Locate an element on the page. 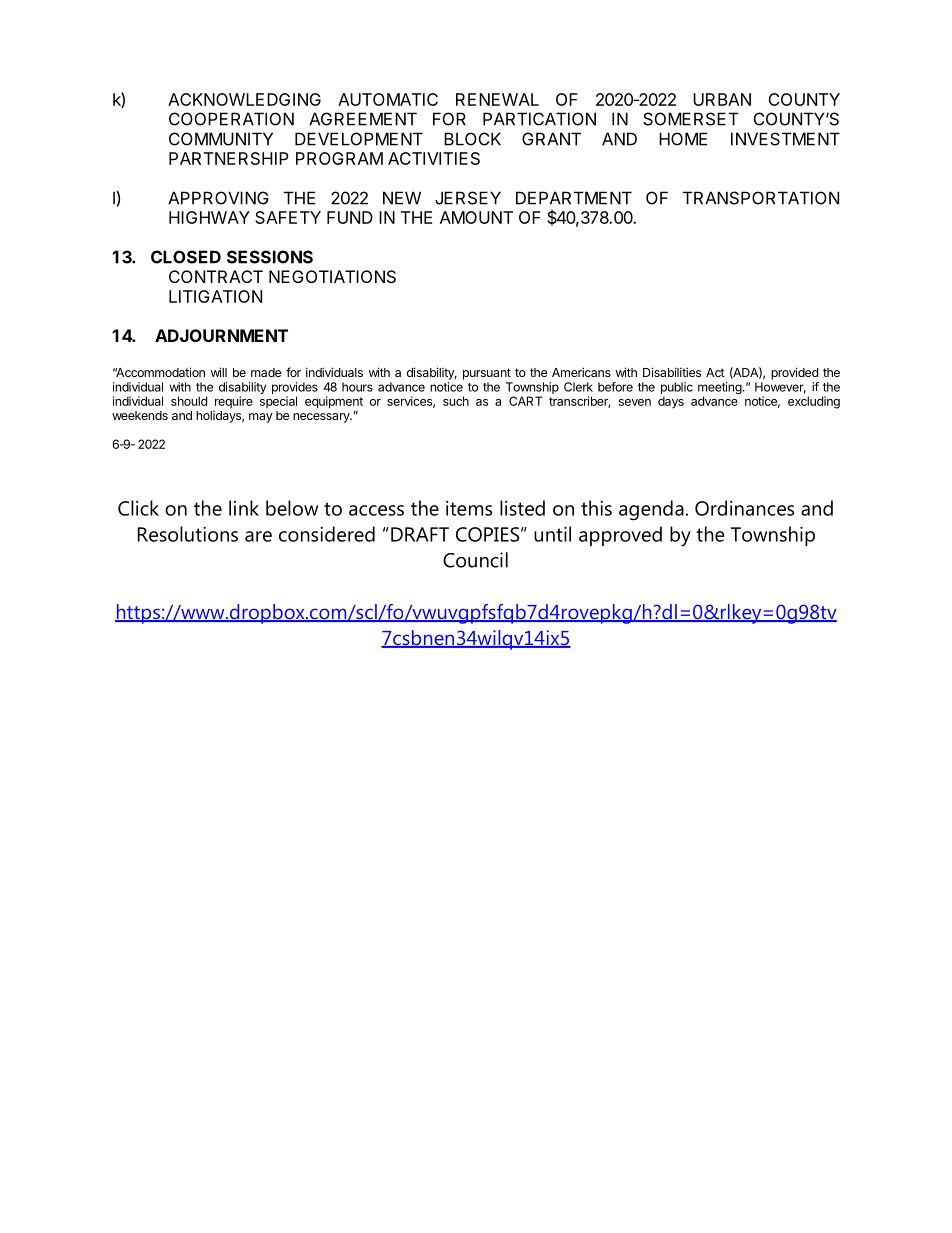 The height and width of the image is (1233, 952). Ordinances is located at coordinates (744, 508).
